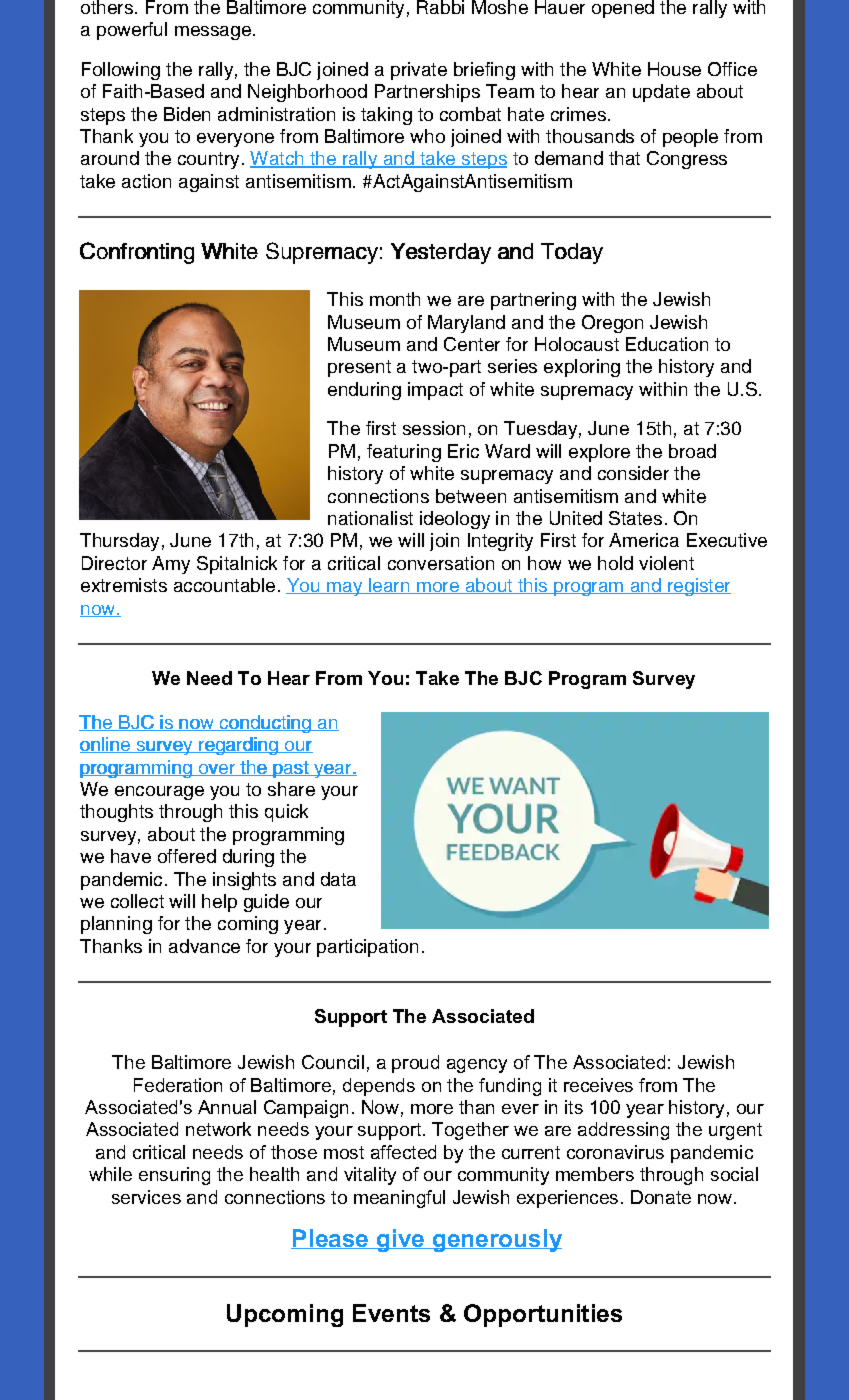 The width and height of the screenshot is (849, 1400). What do you see at coordinates (224, 585) in the screenshot?
I see `accountable` at bounding box center [224, 585].
